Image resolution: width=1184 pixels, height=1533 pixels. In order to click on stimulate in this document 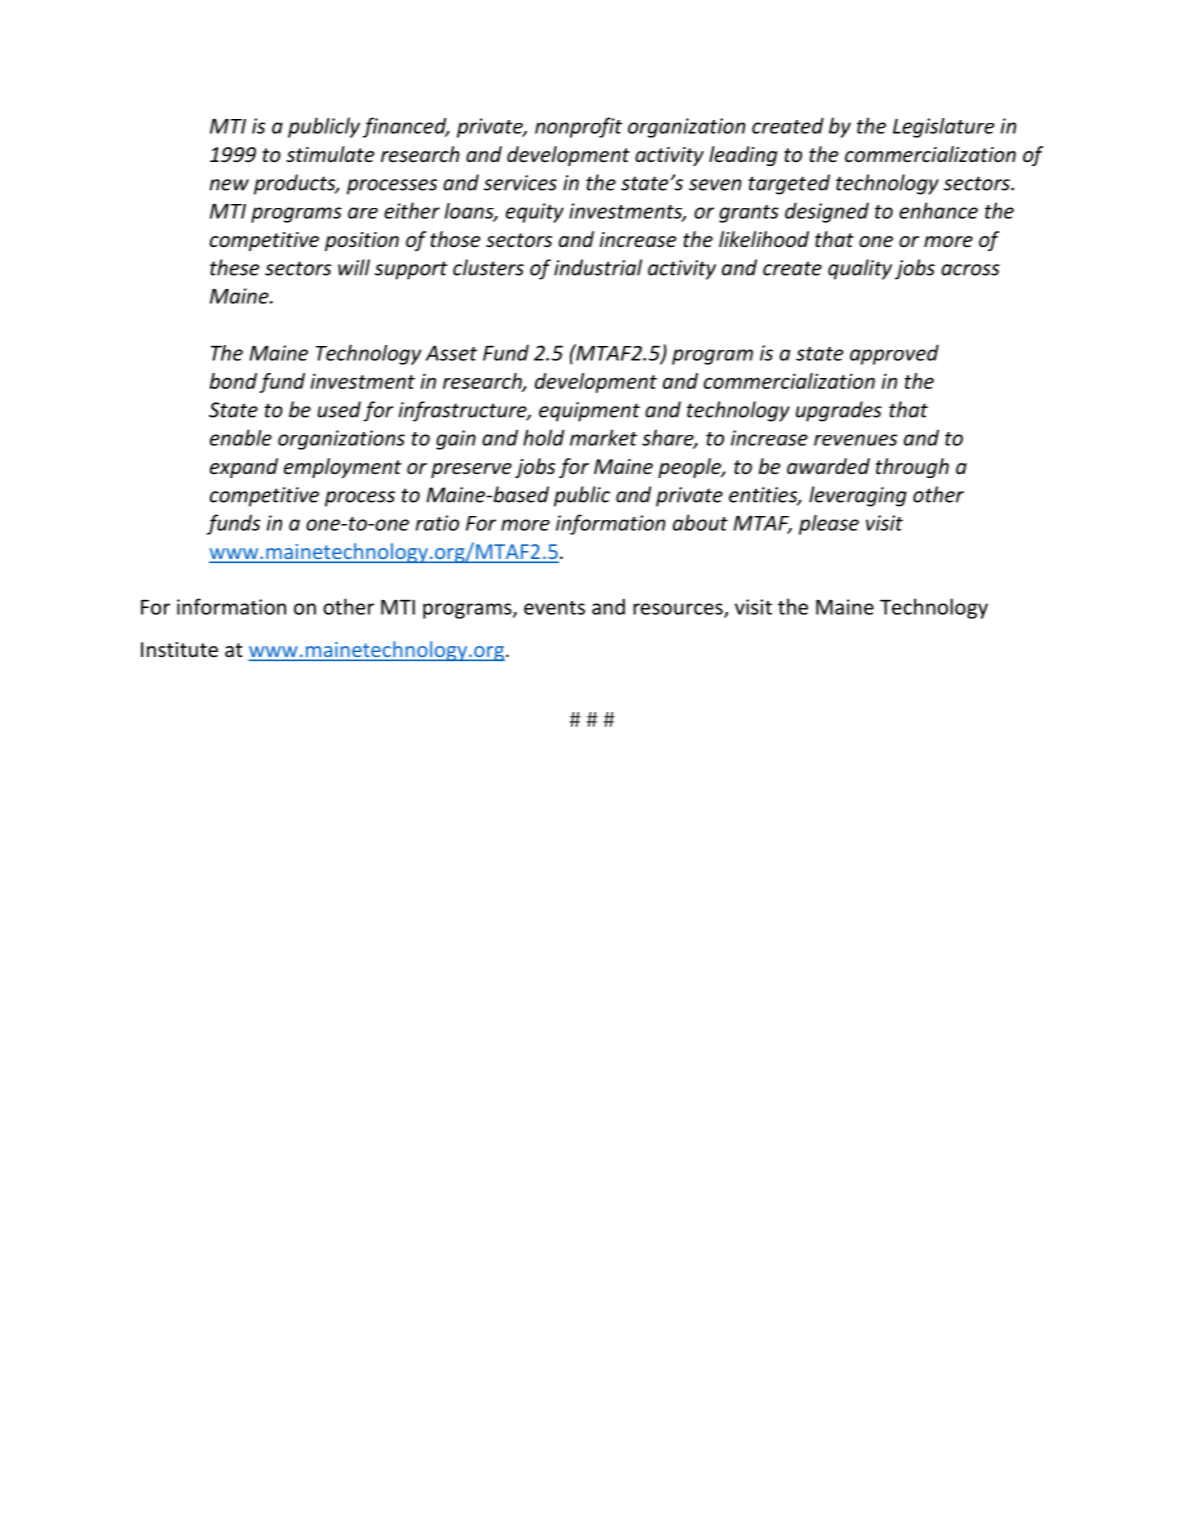, I will do `click(330, 154)`.
